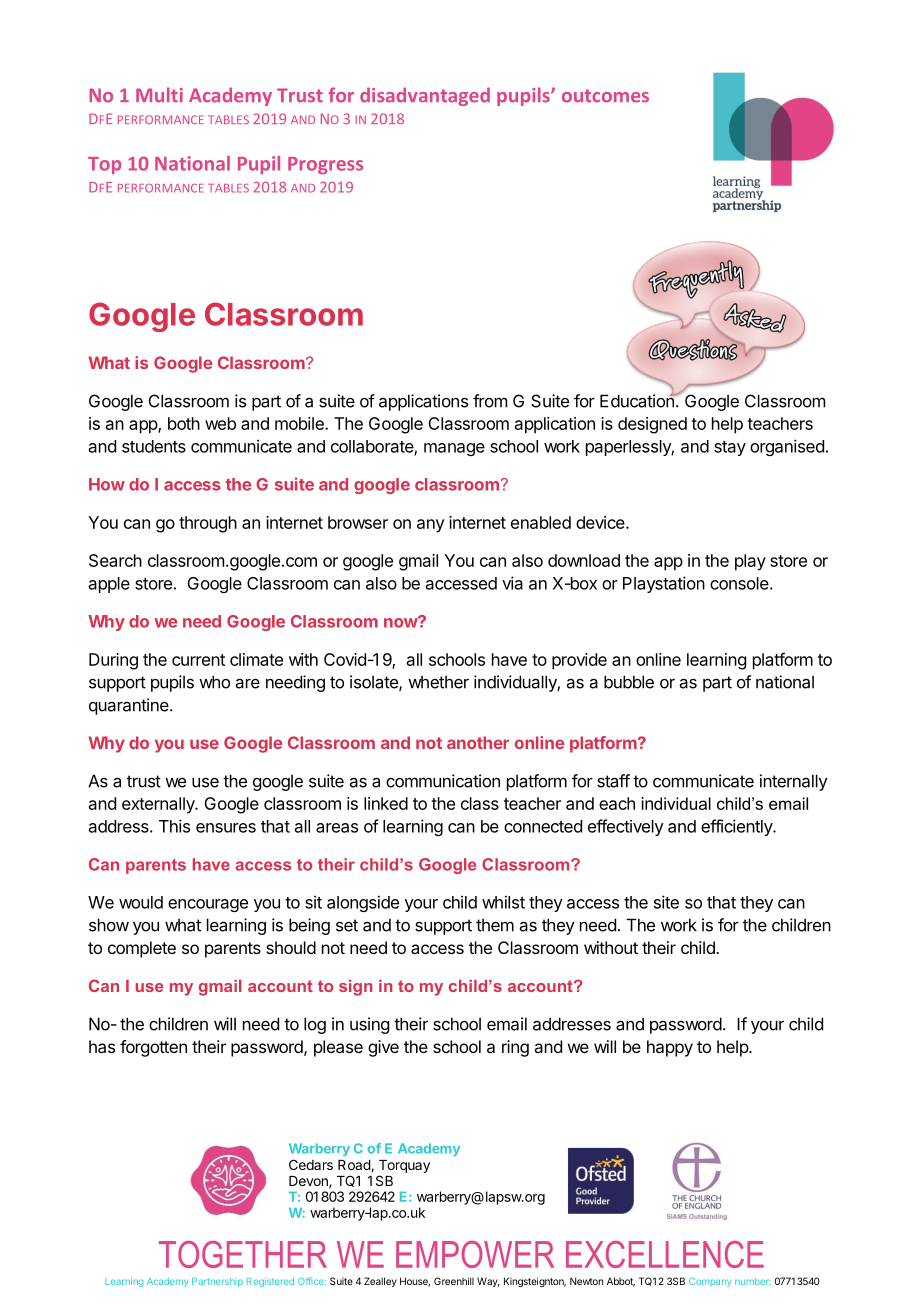 The width and height of the screenshot is (924, 1308). I want to click on TOGETHER, so click(243, 1254).
